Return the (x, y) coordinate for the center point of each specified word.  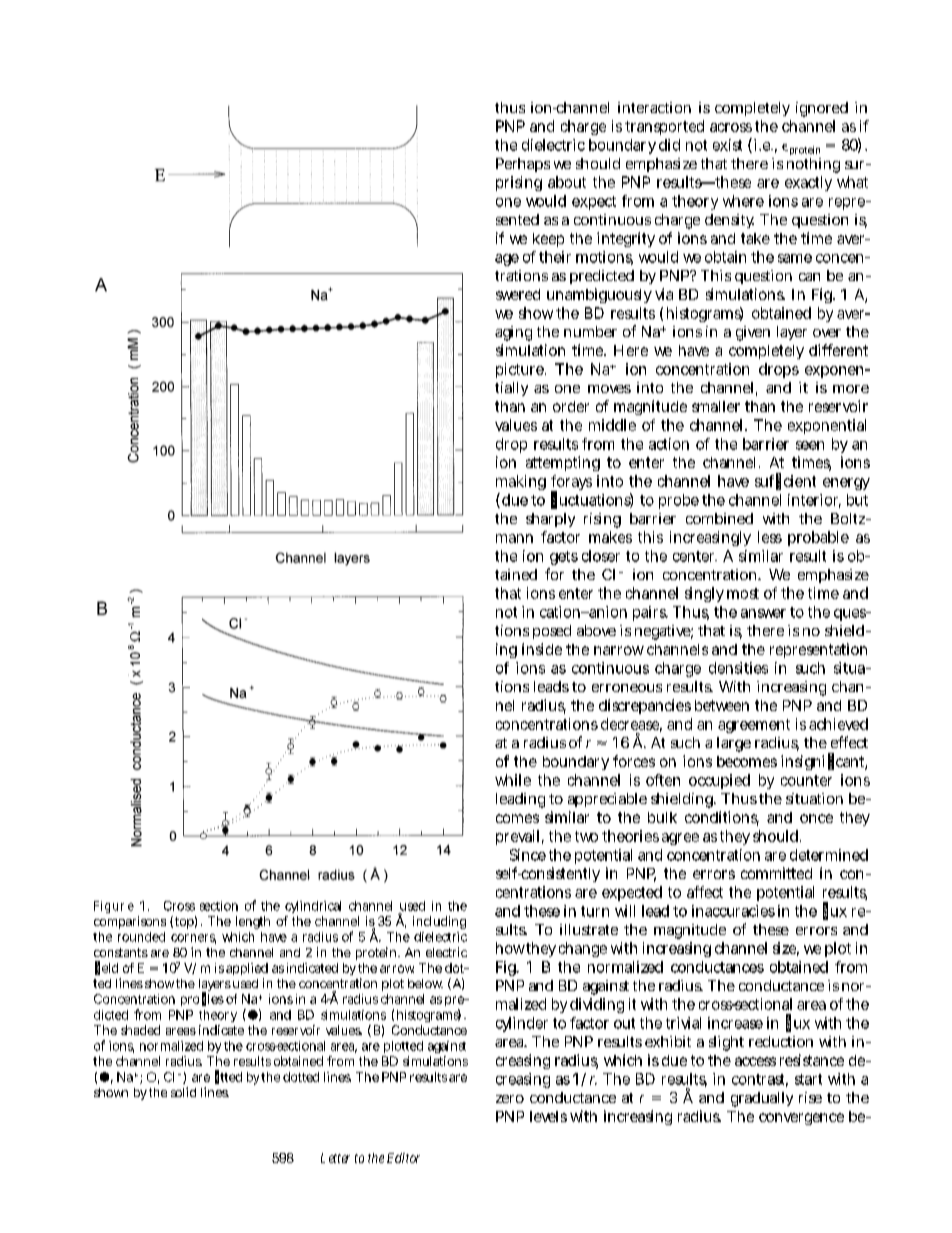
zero (510, 1099)
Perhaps (523, 165)
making (521, 482)
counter (806, 780)
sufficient (785, 481)
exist (727, 145)
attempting (563, 463)
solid (183, 1092)
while (513, 780)
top (184, 923)
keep (548, 240)
